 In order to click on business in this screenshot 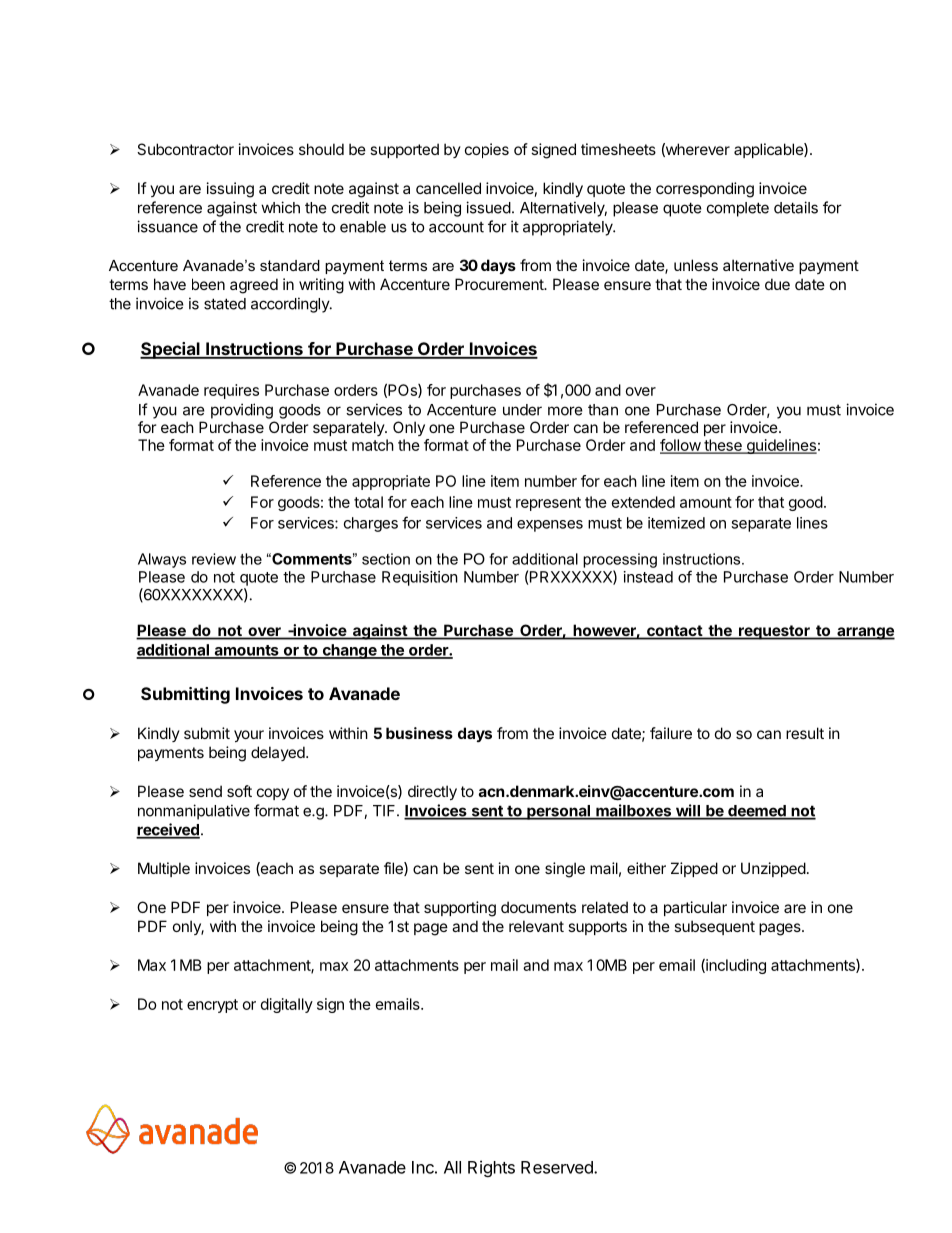, I will do `click(419, 733)`.
